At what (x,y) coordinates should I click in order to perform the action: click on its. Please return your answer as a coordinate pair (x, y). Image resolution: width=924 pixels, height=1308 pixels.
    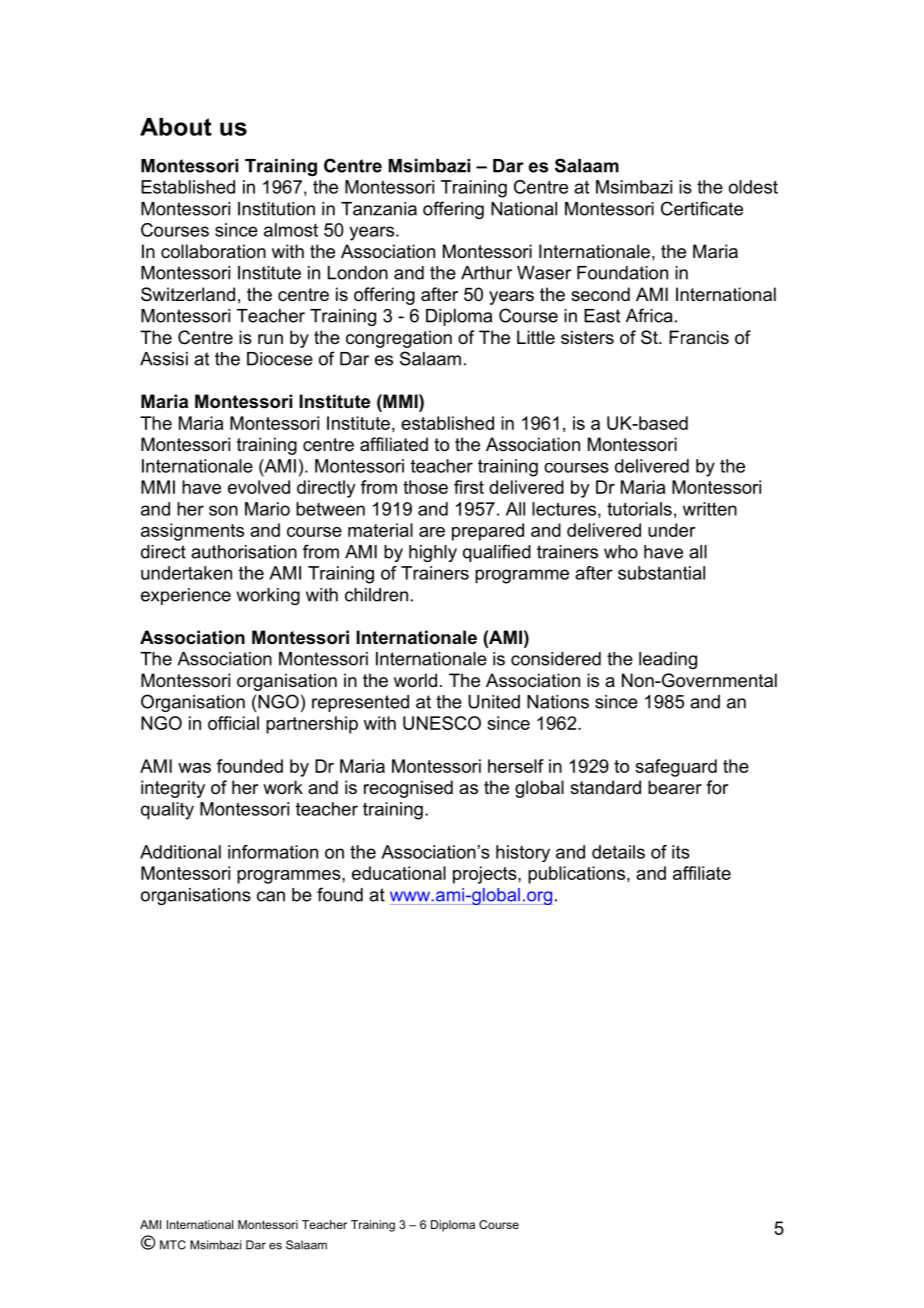
    Looking at the image, I should click on (681, 852).
